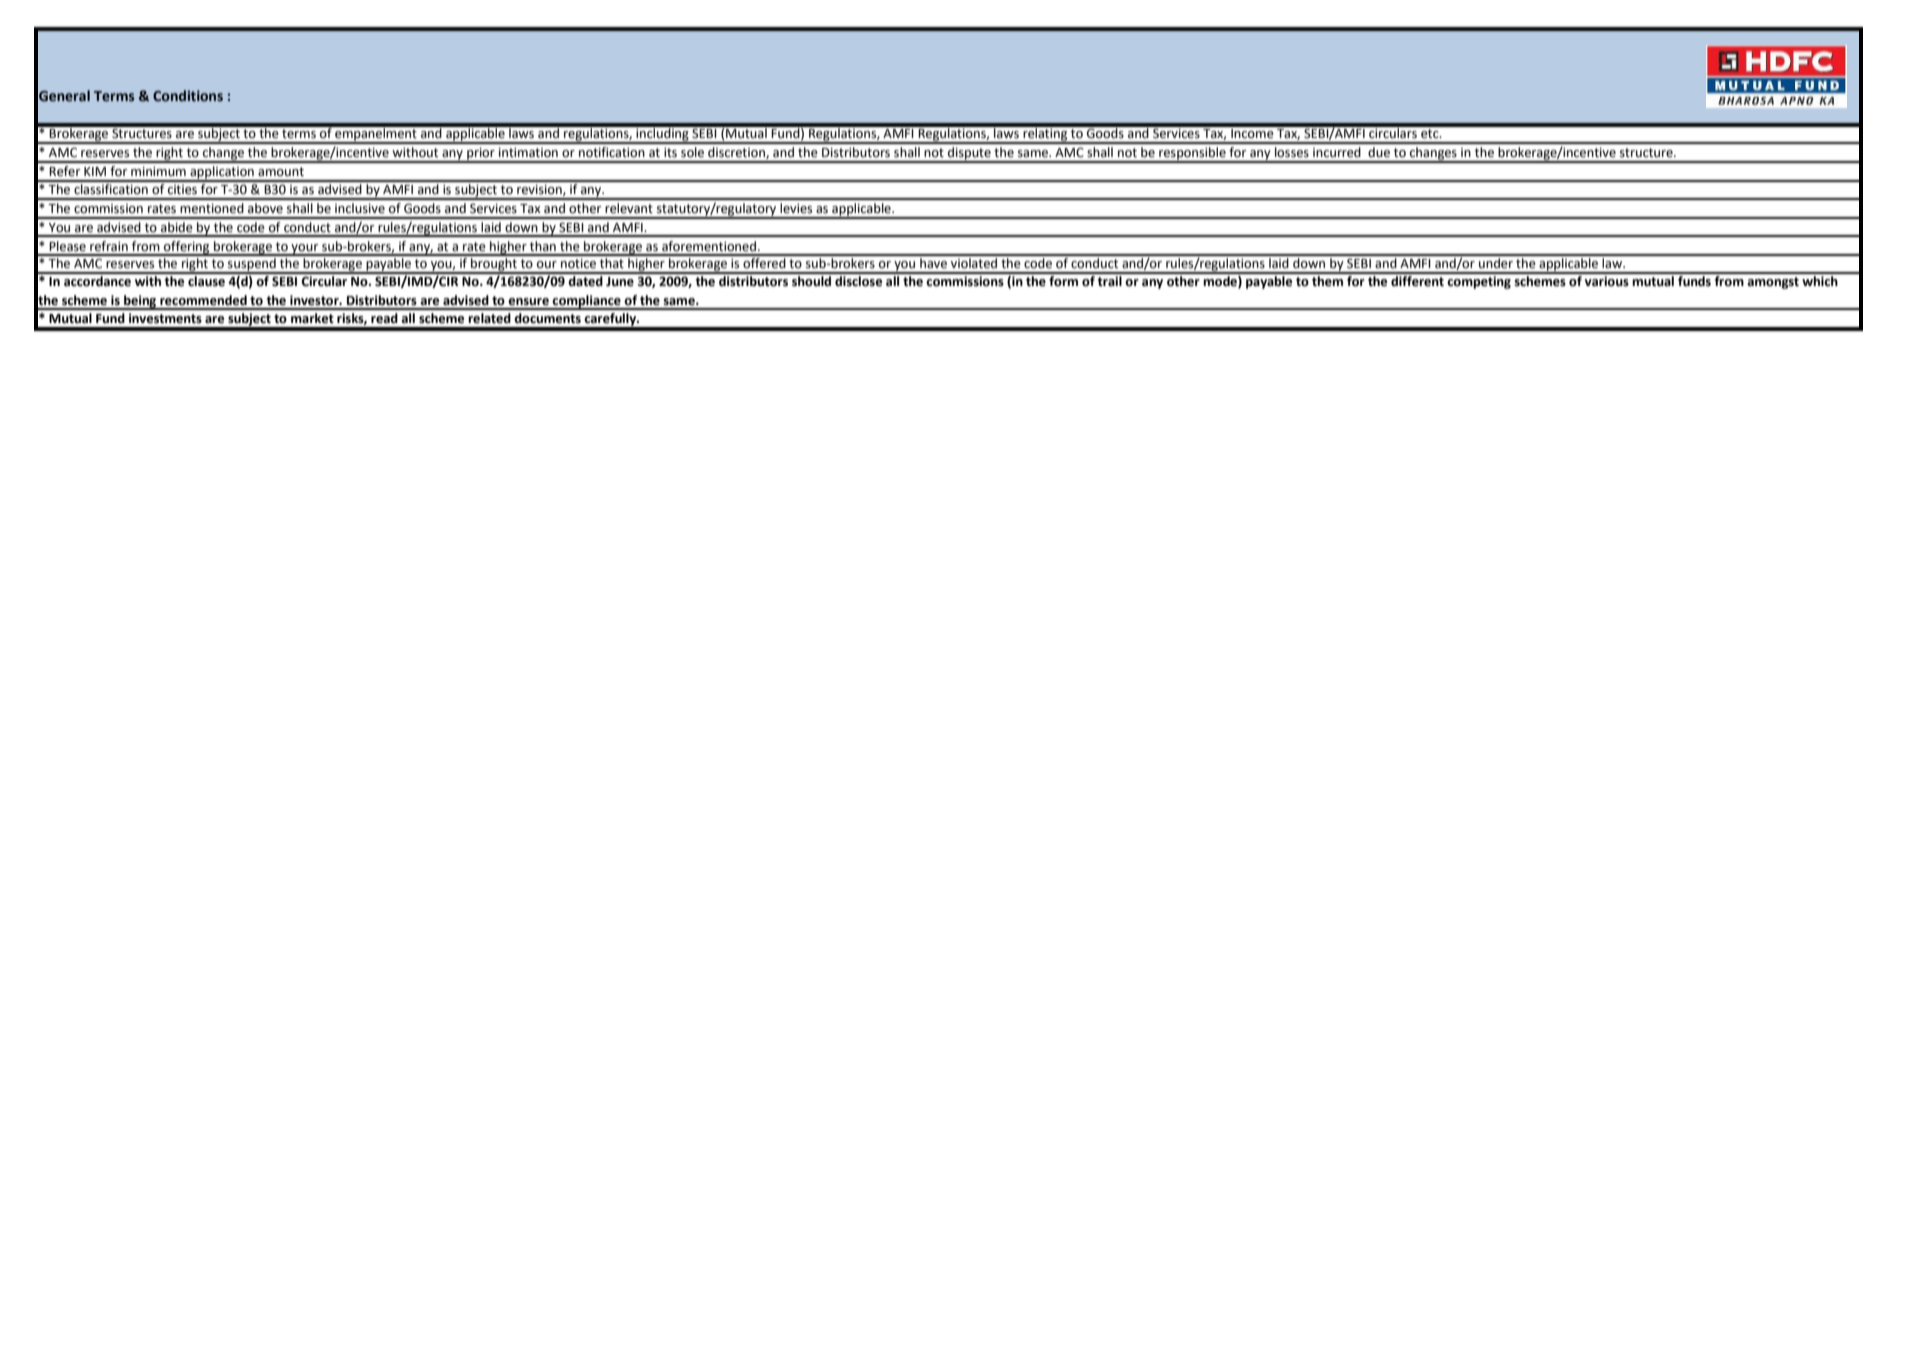 Image resolution: width=1916 pixels, height=1355 pixels. I want to click on amount, so click(281, 172).
